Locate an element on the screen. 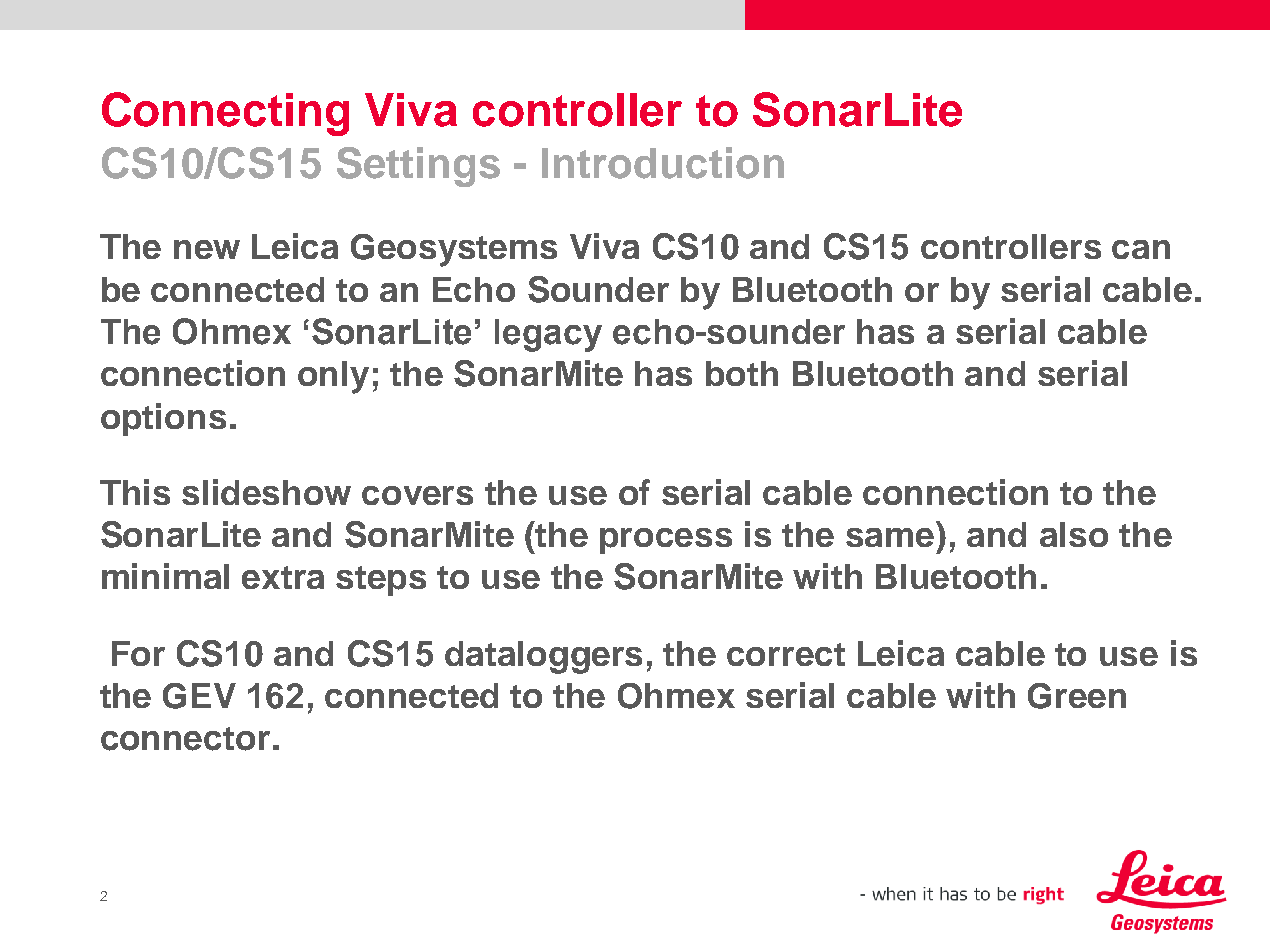  Connecting is located at coordinates (225, 114).
